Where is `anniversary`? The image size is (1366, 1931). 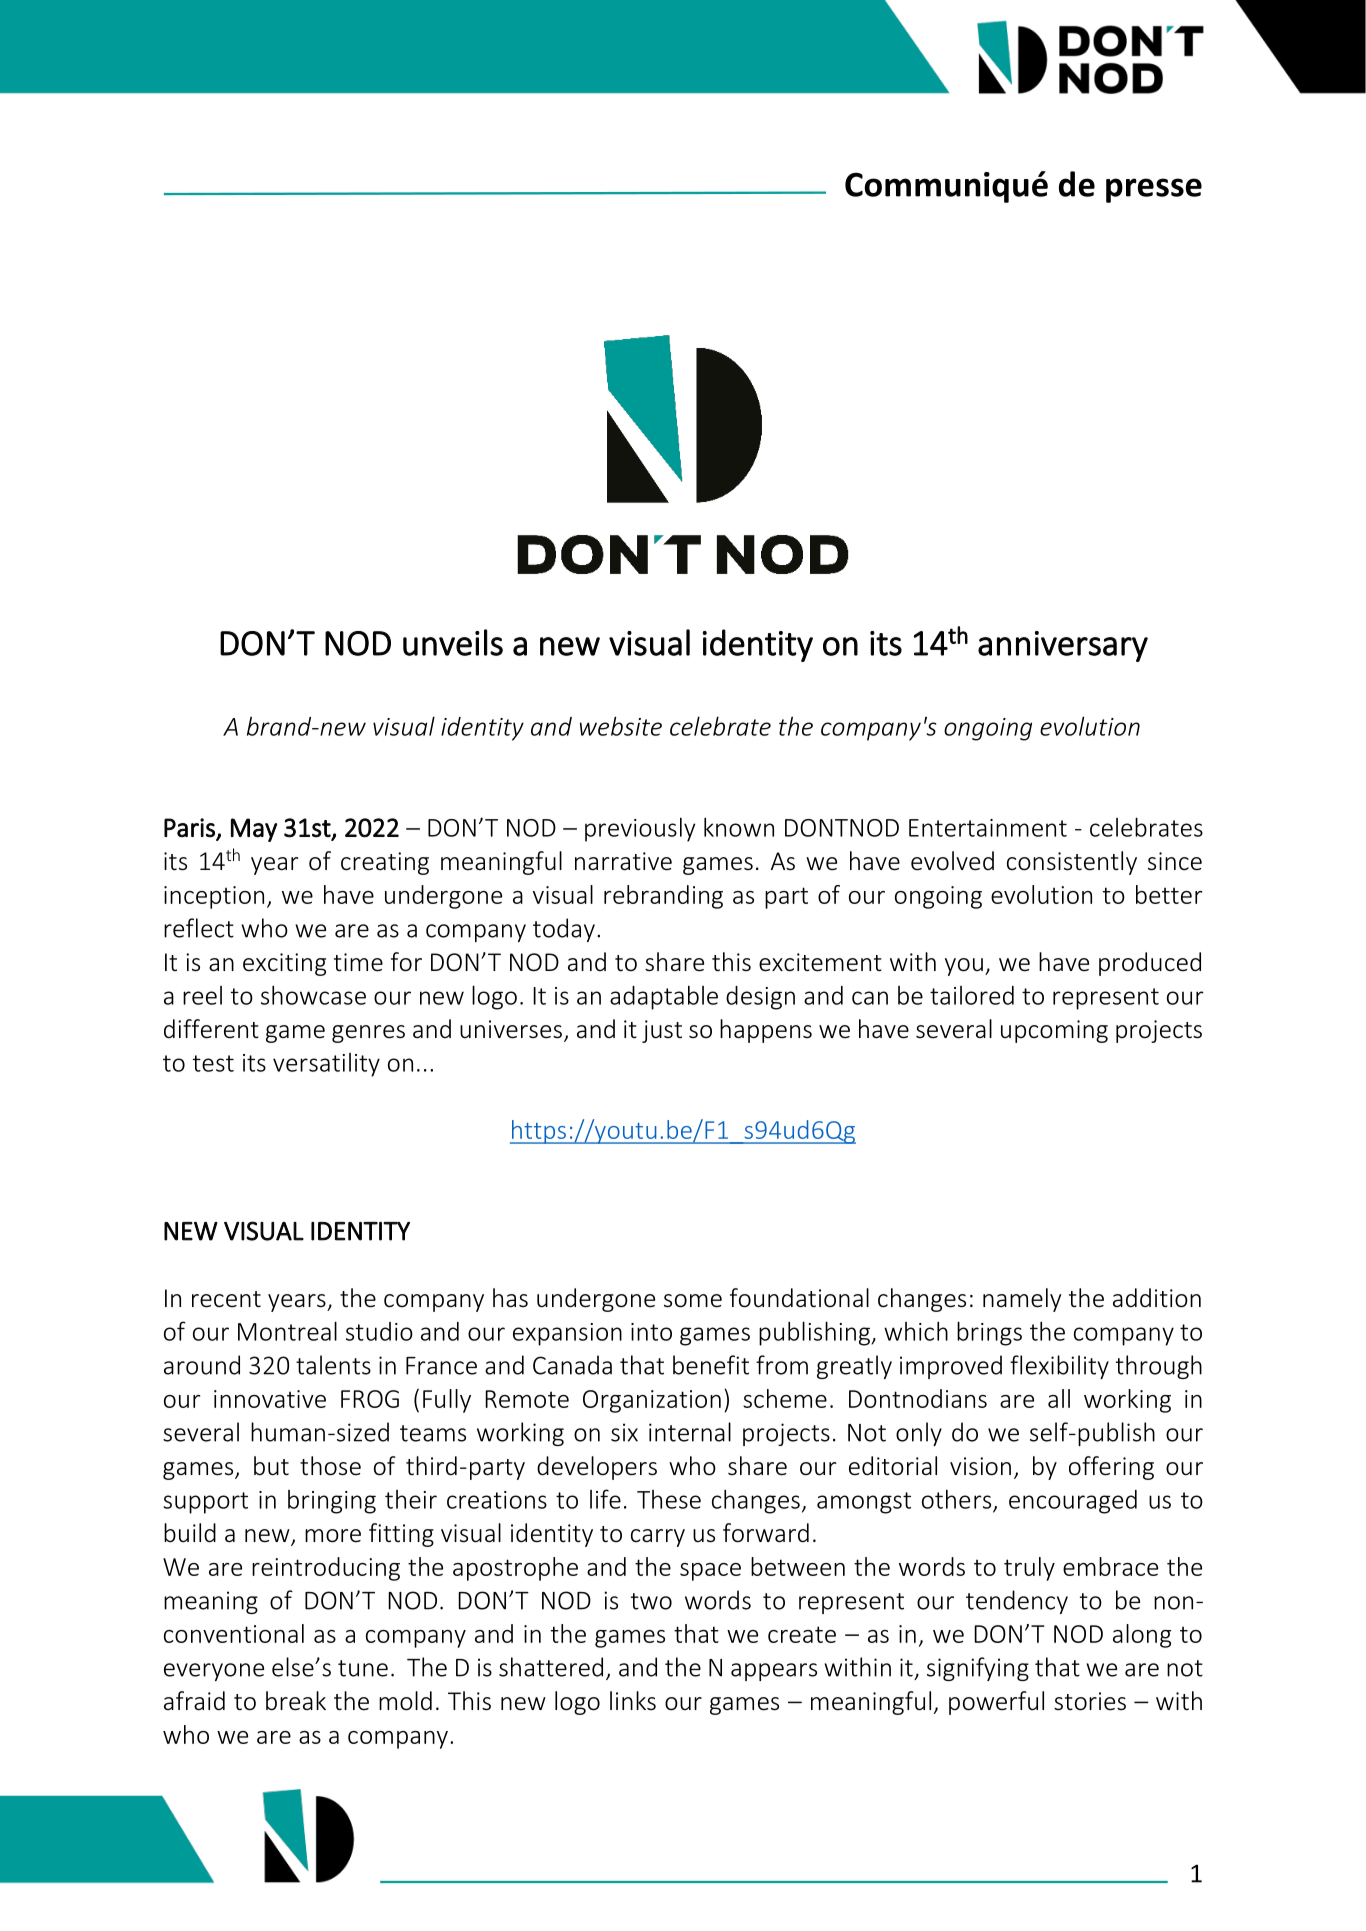
anniversary is located at coordinates (1063, 646).
